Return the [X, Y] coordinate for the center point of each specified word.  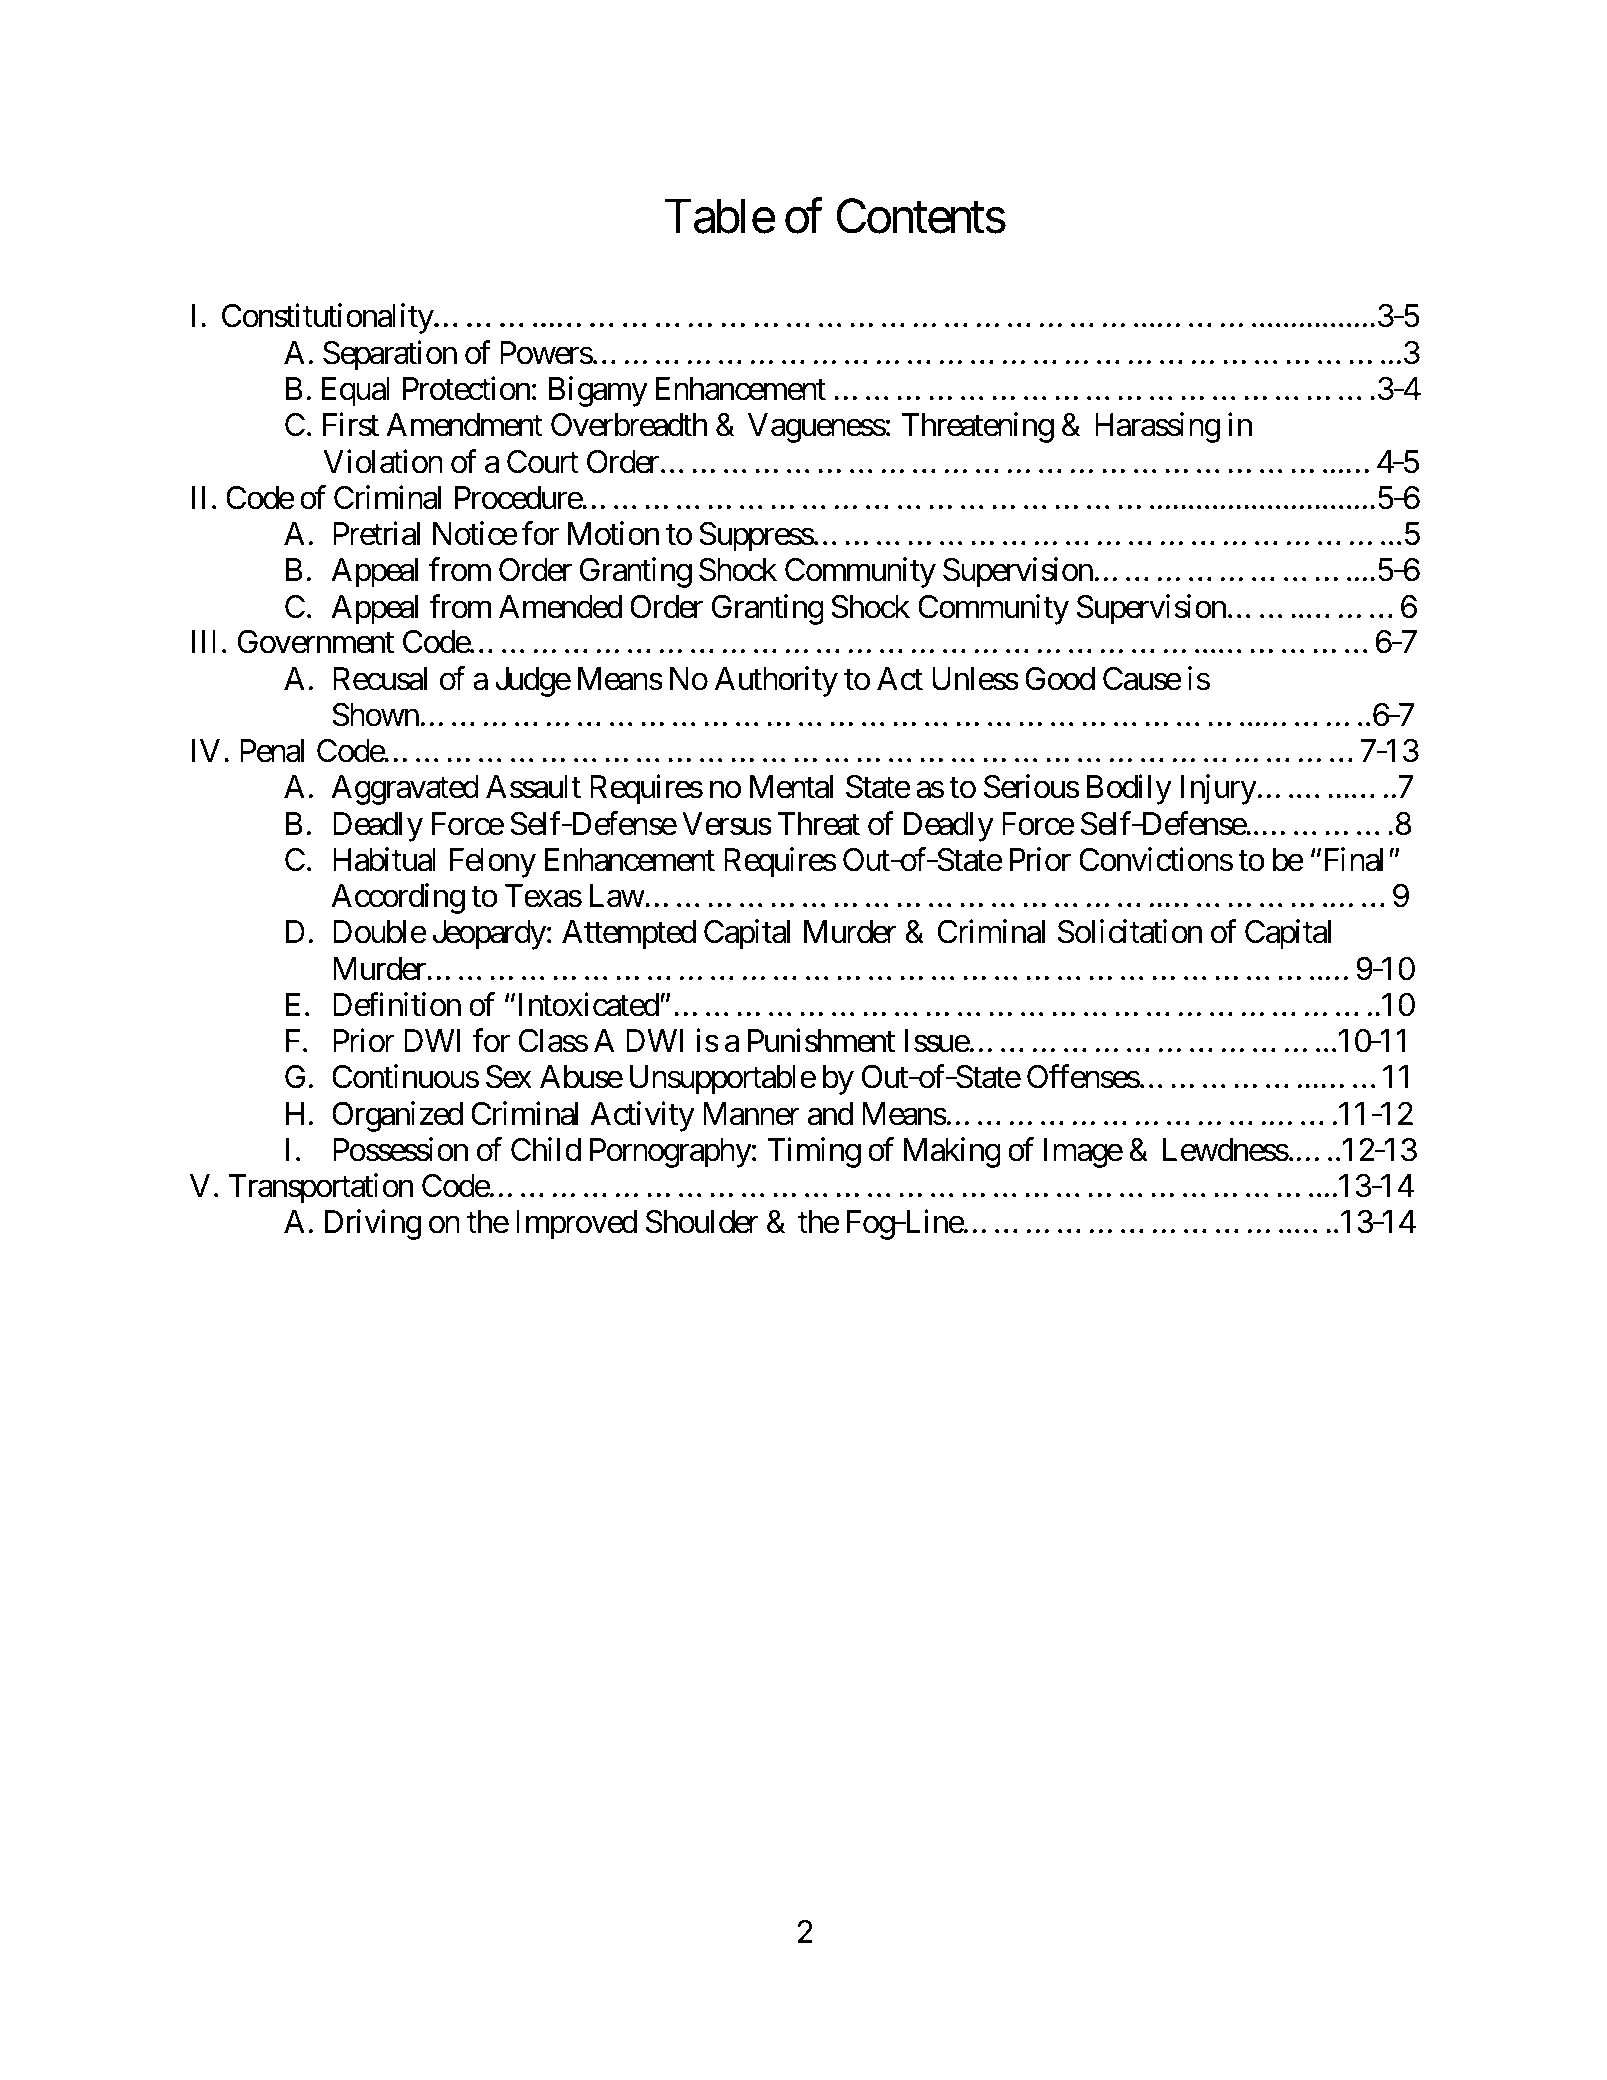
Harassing [1157, 428]
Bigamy [598, 392]
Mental [791, 787]
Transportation [321, 1189]
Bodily [1129, 790]
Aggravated [405, 790]
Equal [356, 392]
